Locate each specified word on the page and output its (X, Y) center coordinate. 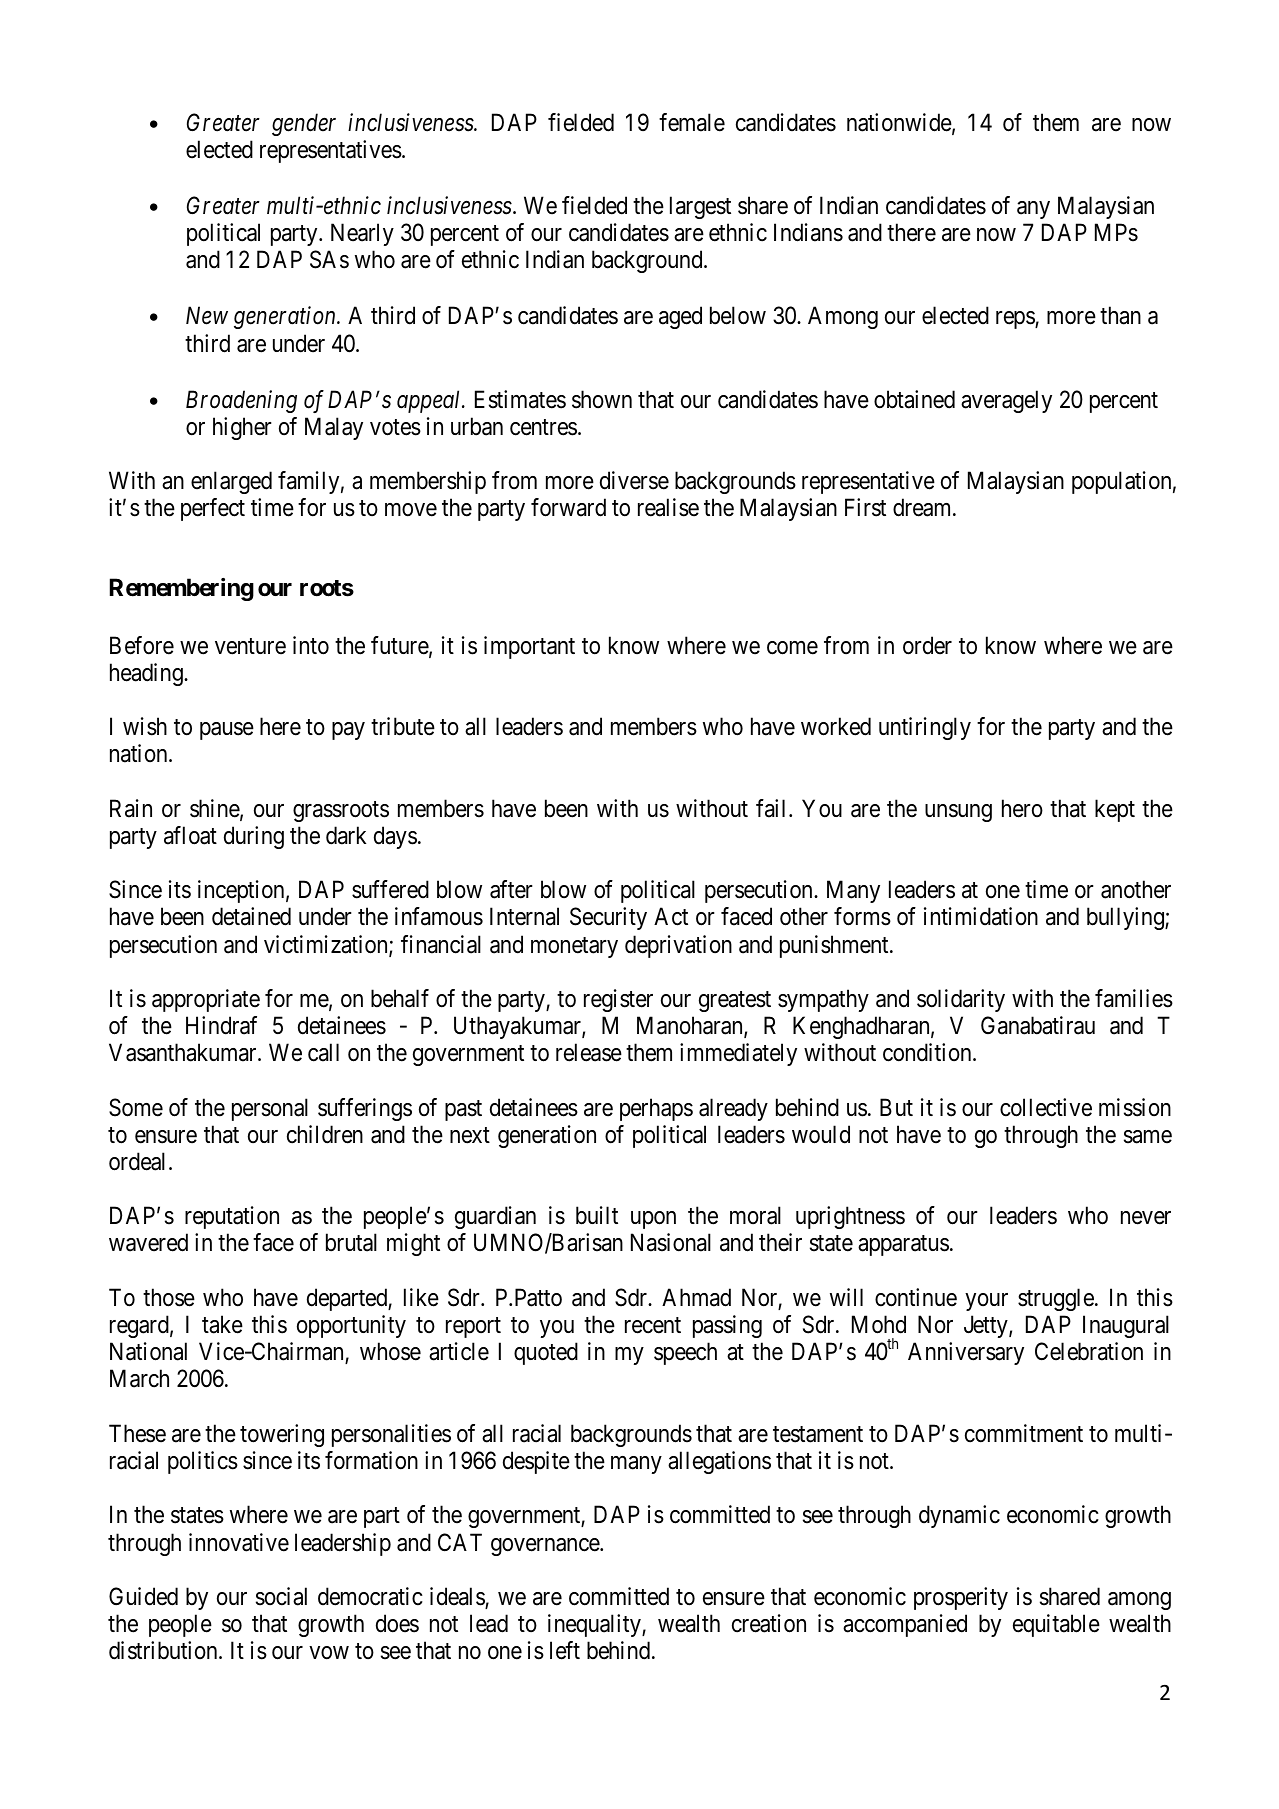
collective (1046, 1107)
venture (250, 646)
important (529, 647)
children (325, 1134)
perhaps (656, 1109)
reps (1016, 320)
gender (304, 124)
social (281, 1596)
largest (700, 207)
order (927, 645)
